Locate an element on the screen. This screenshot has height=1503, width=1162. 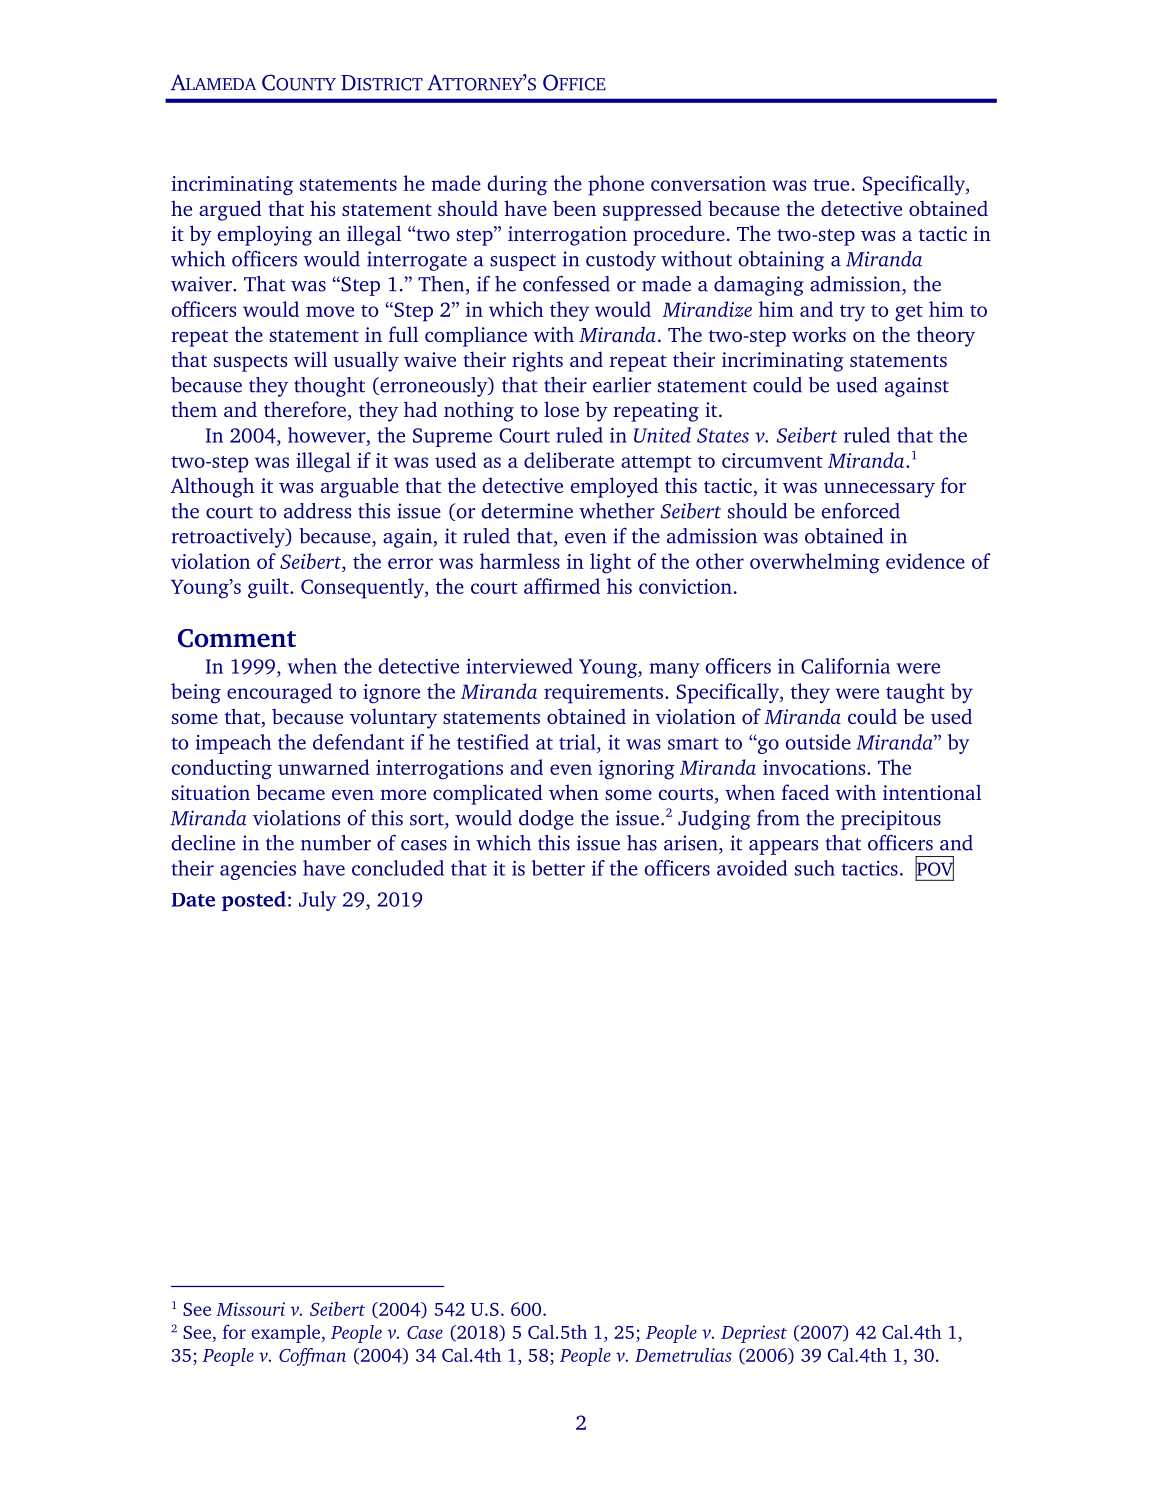
invocations is located at coordinates (815, 767).
